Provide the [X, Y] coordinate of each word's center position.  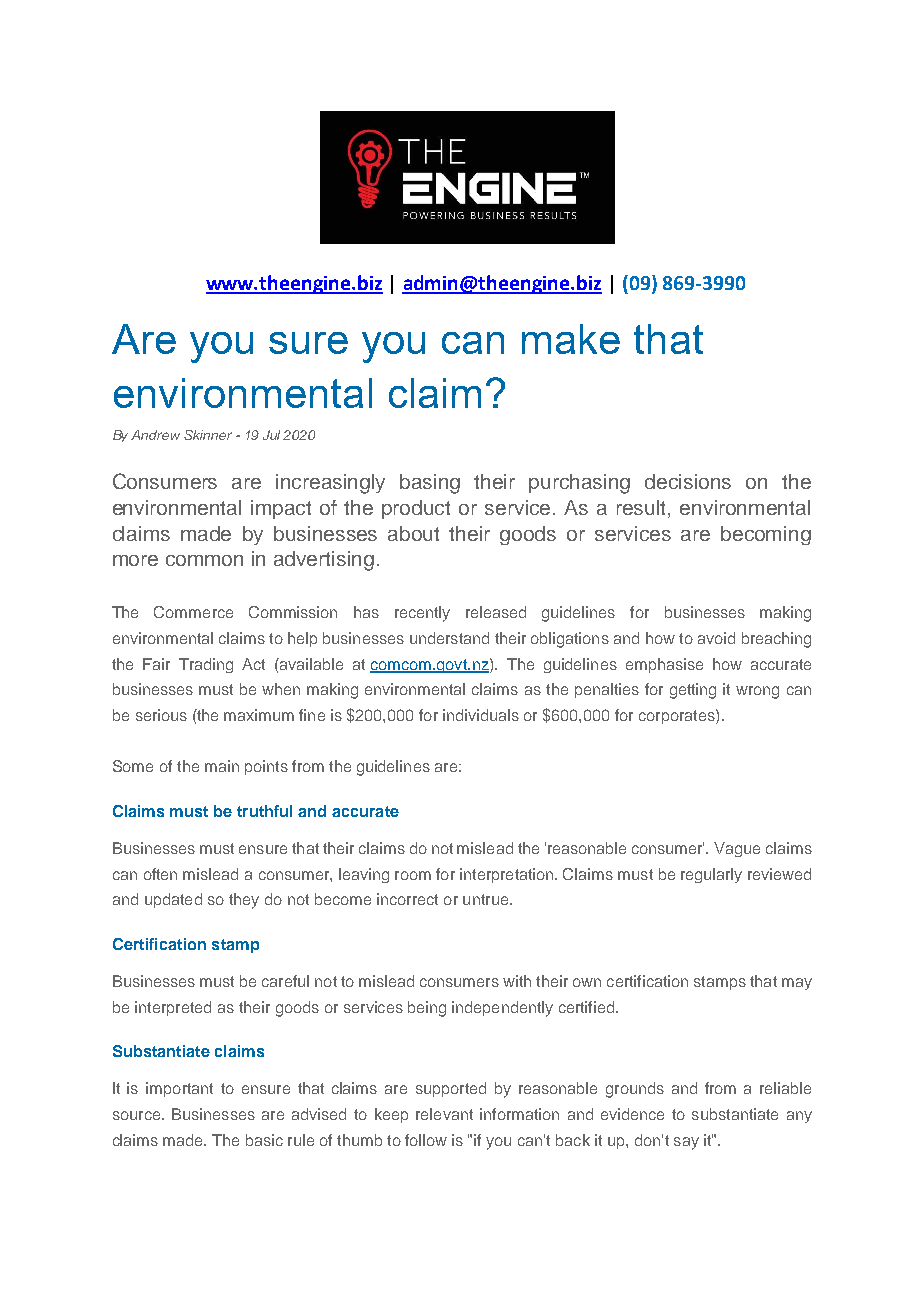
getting [693, 691]
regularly [711, 875]
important [179, 1089]
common [204, 560]
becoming [766, 535]
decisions [688, 481]
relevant [444, 1114]
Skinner [208, 435]
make [571, 339]
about [413, 533]
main [222, 766]
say [686, 1143]
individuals [481, 715]
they [244, 901]
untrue [487, 899]
